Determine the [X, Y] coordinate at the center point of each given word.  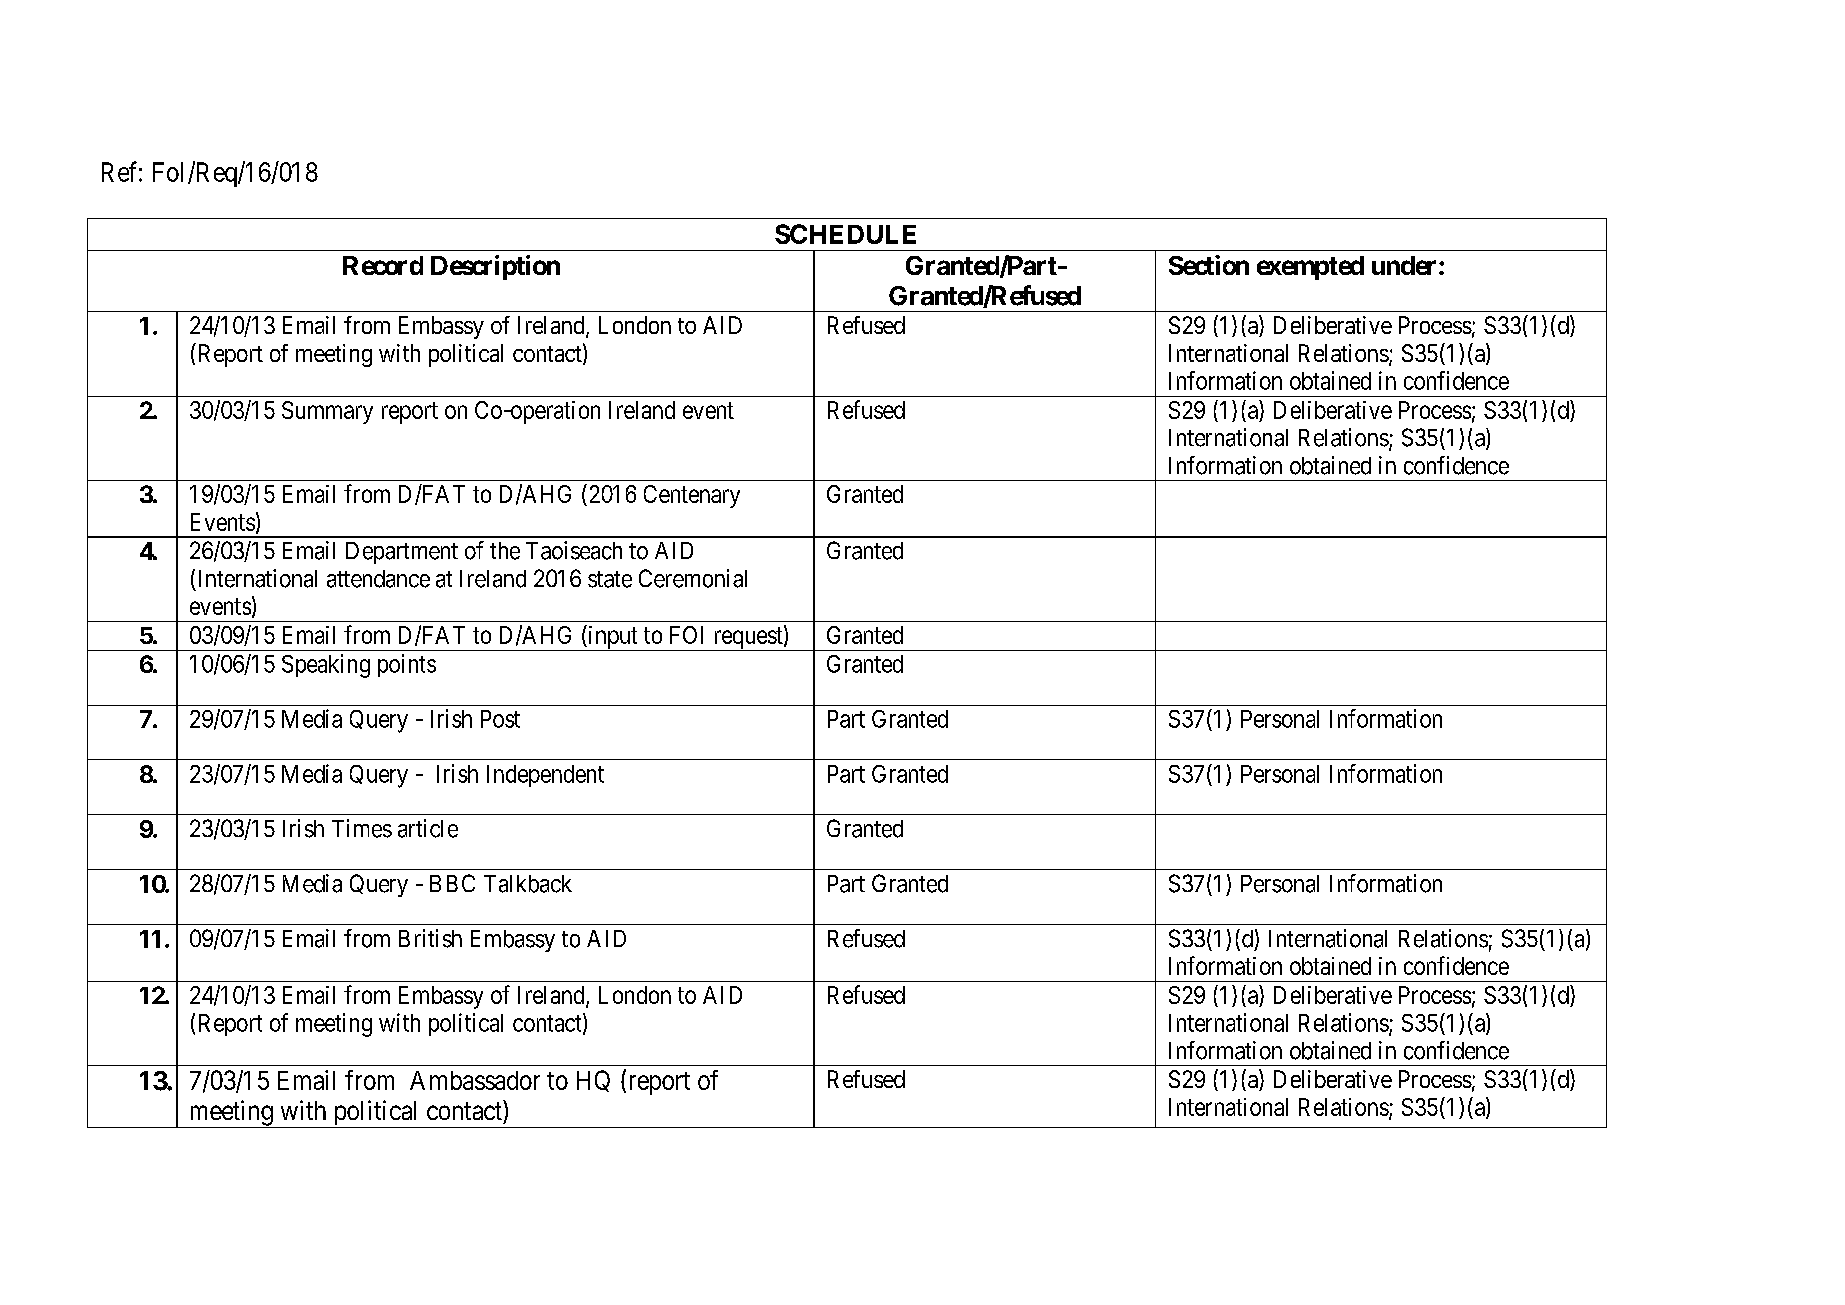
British [430, 938]
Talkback [528, 884]
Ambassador [475, 1080]
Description [495, 267]
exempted [1310, 268]
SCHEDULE [845, 234]
